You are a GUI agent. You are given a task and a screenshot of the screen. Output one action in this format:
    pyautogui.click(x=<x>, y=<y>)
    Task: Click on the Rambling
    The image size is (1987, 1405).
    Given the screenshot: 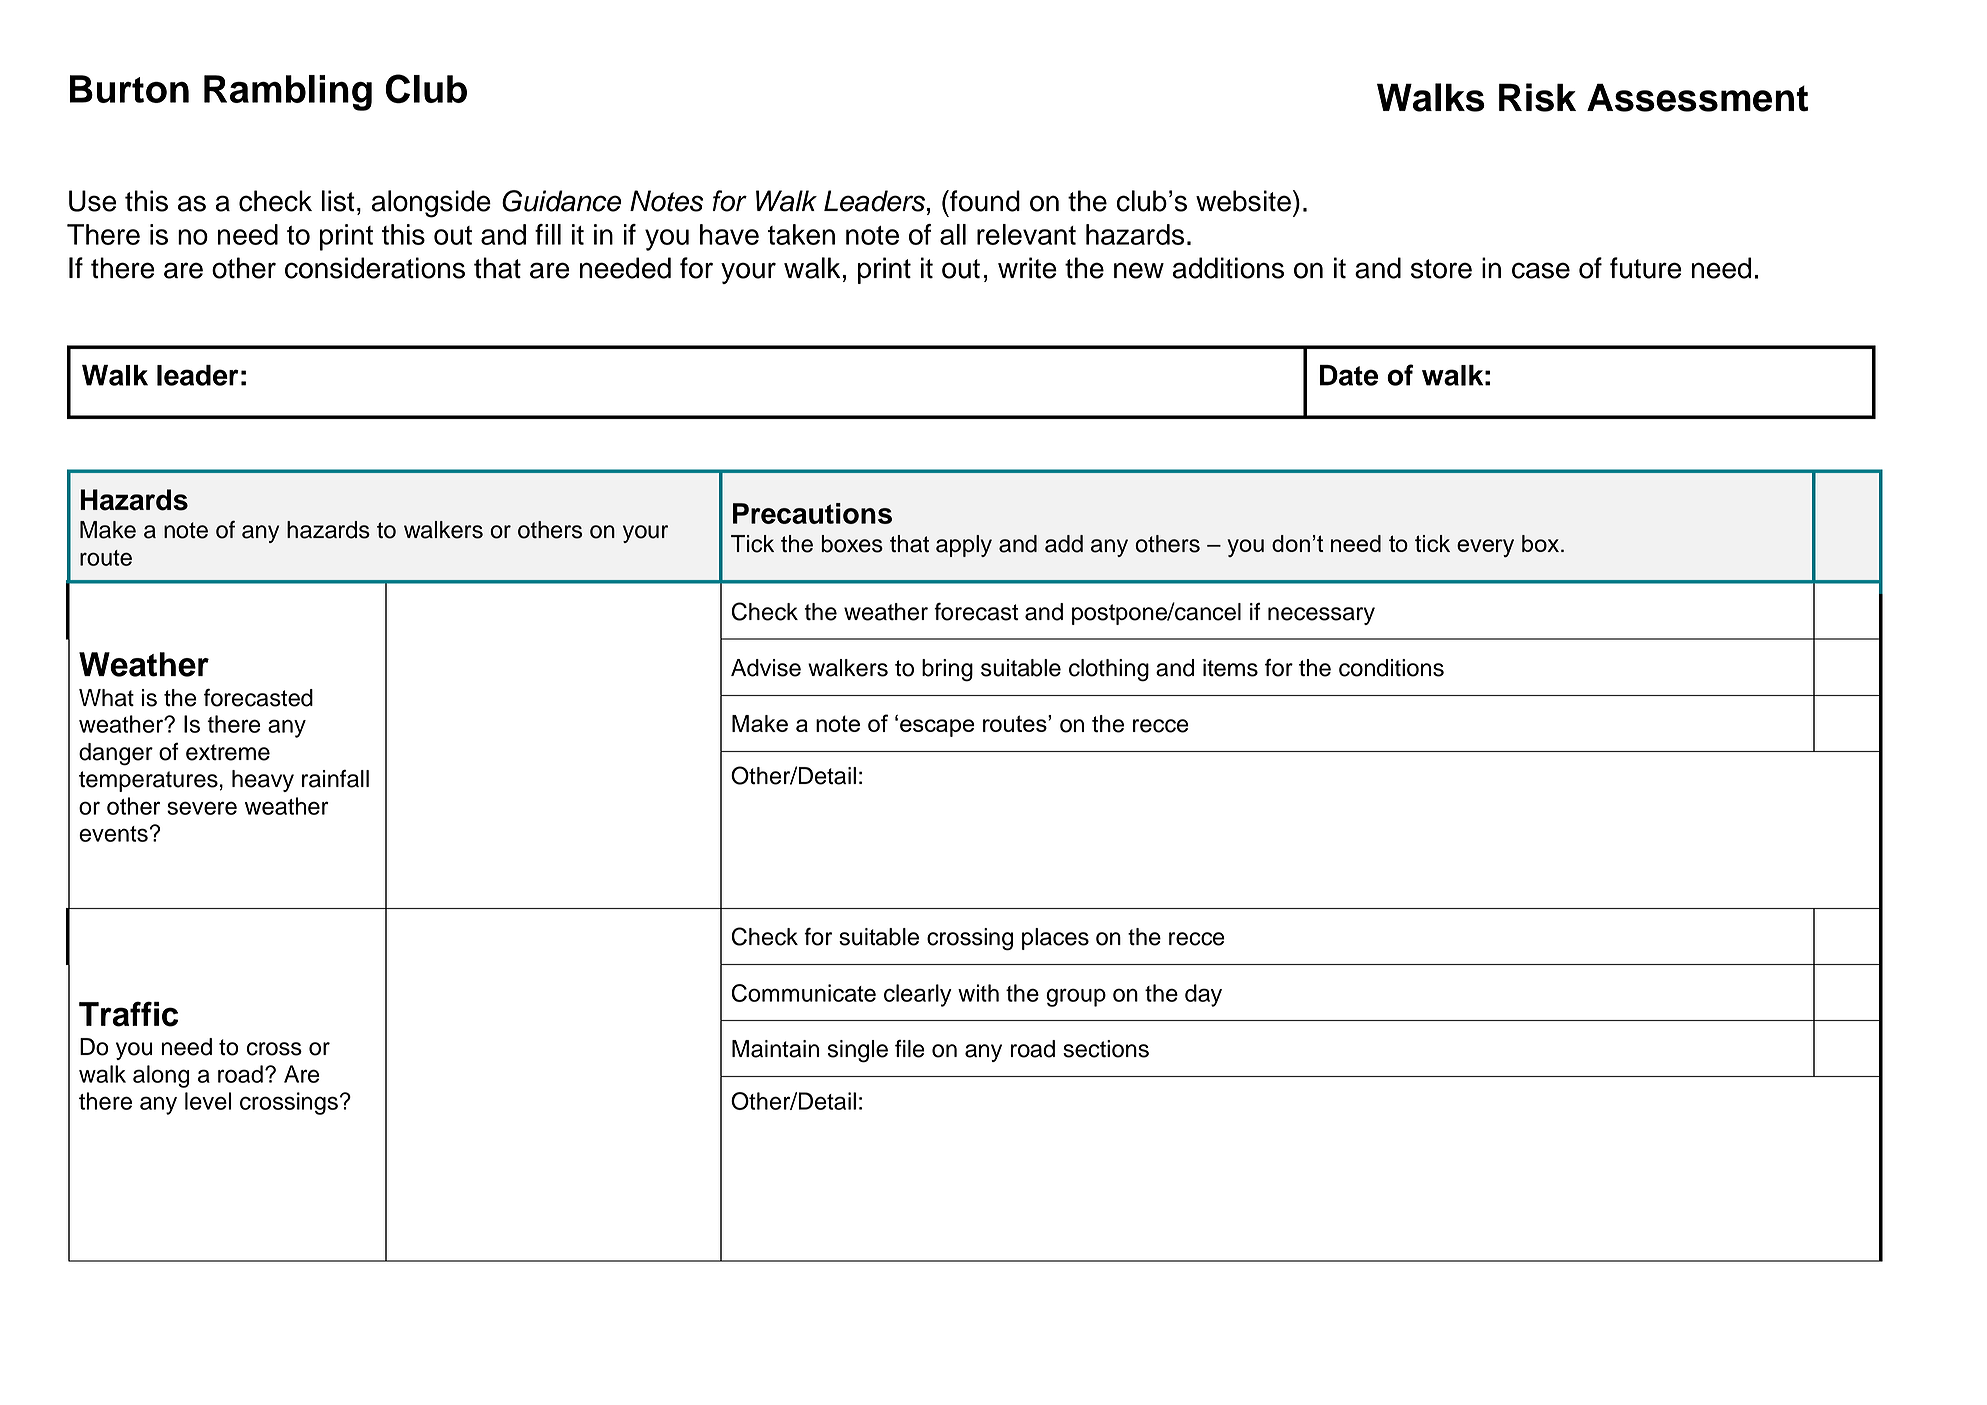 What is the action you would take?
    pyautogui.click(x=288, y=93)
